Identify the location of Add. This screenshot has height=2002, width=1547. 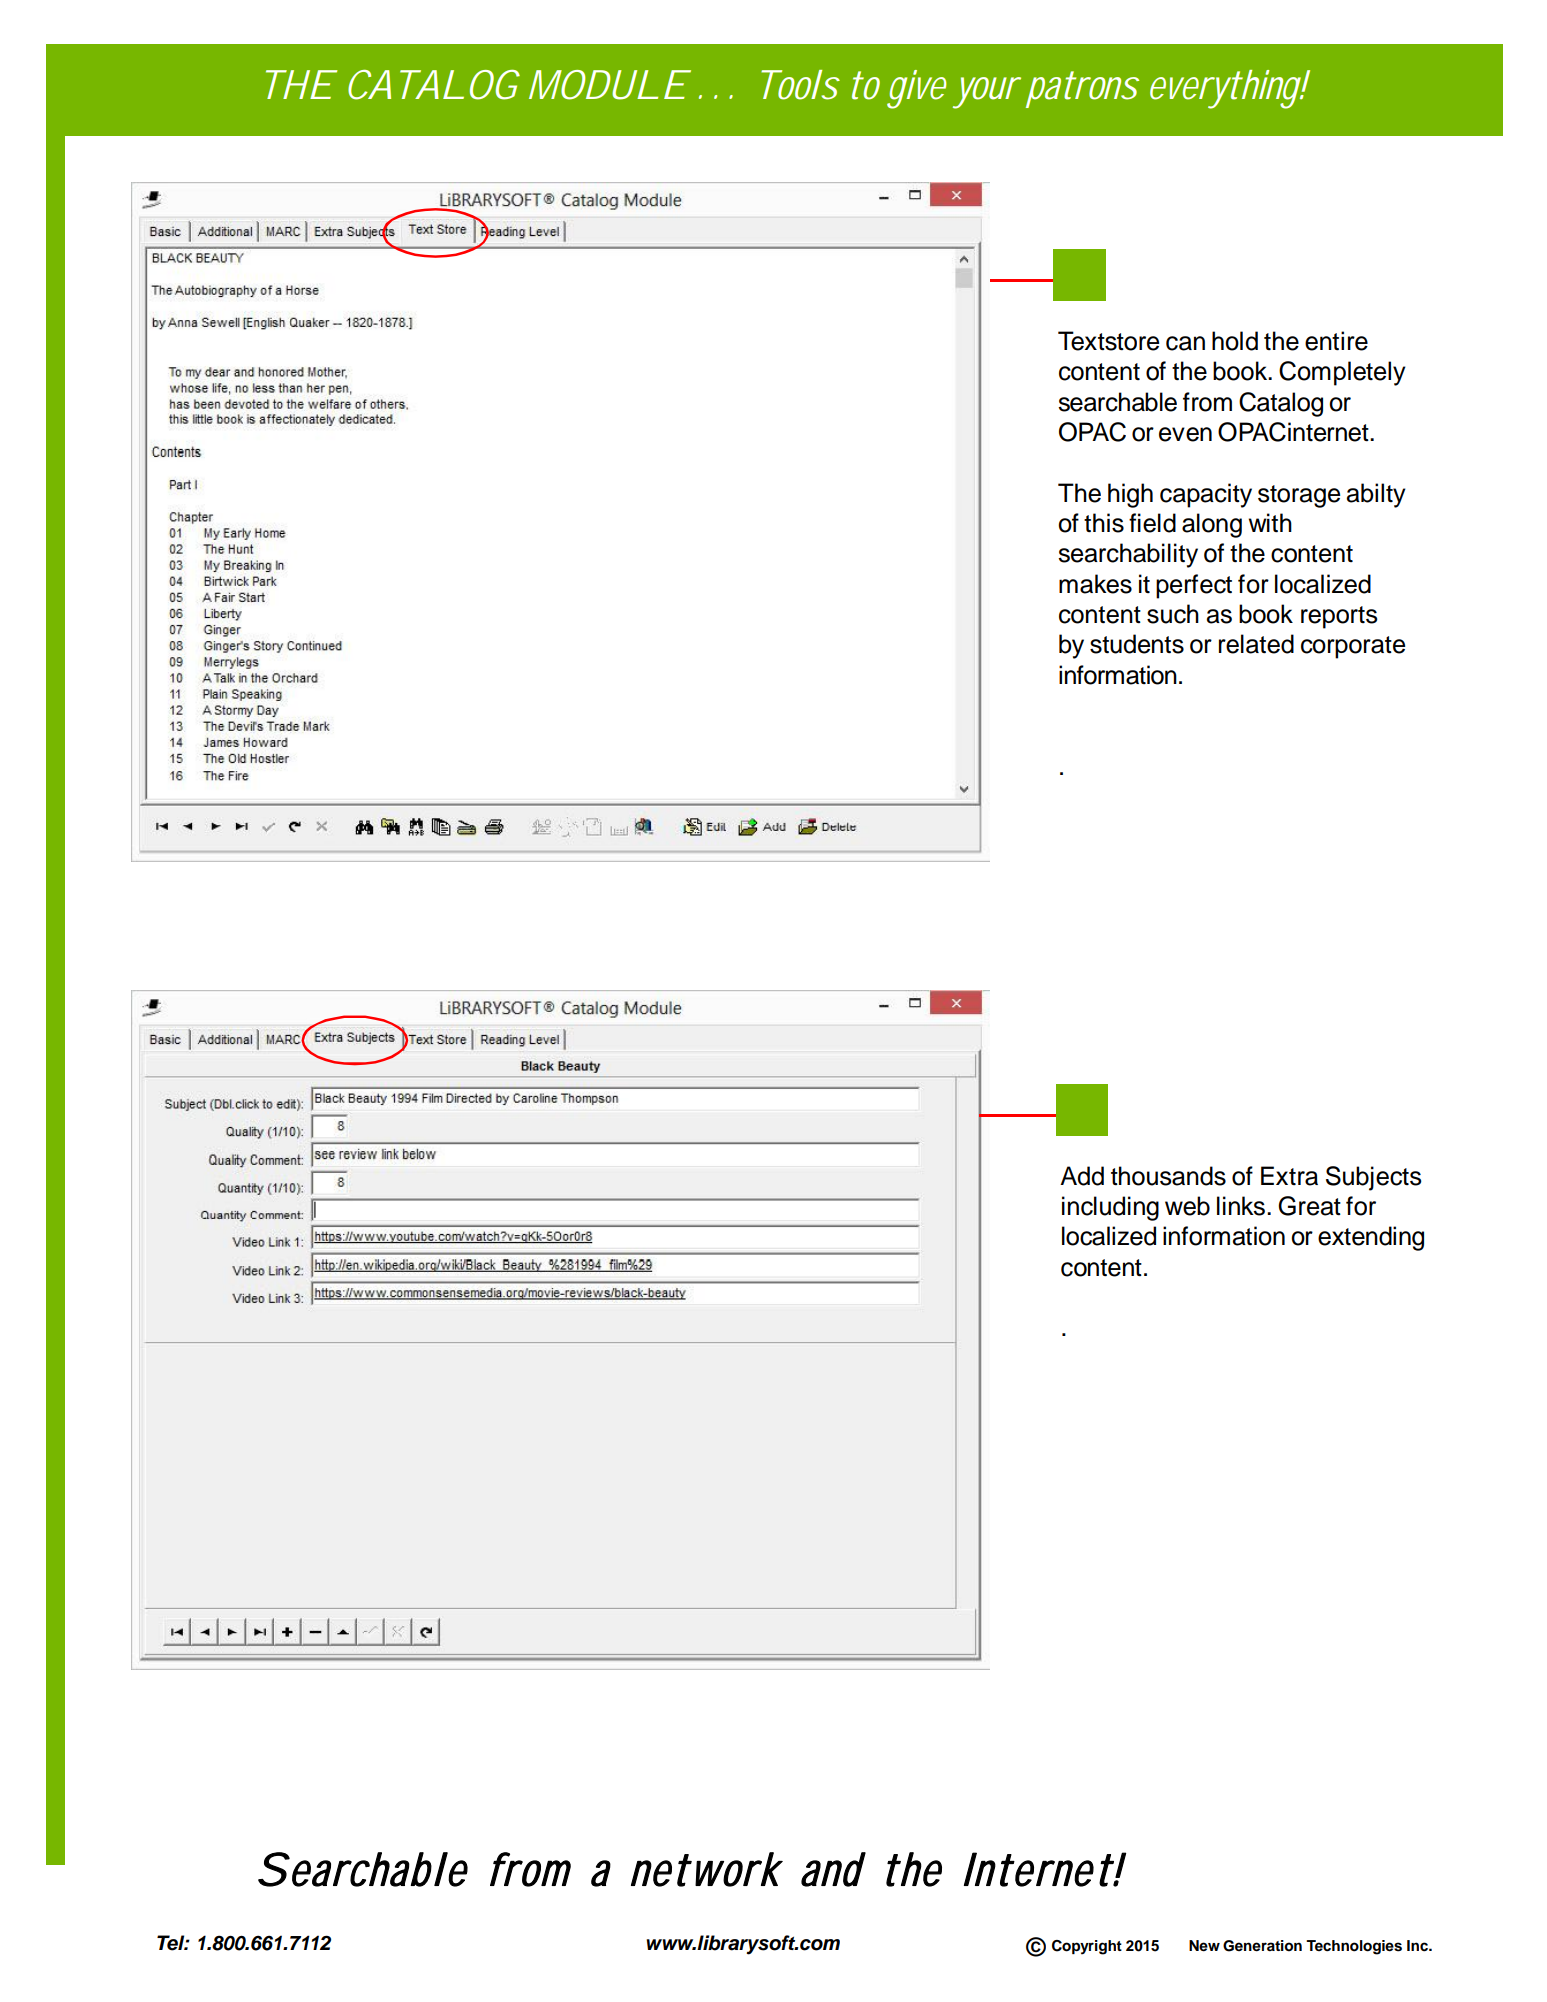
(1082, 1176).
